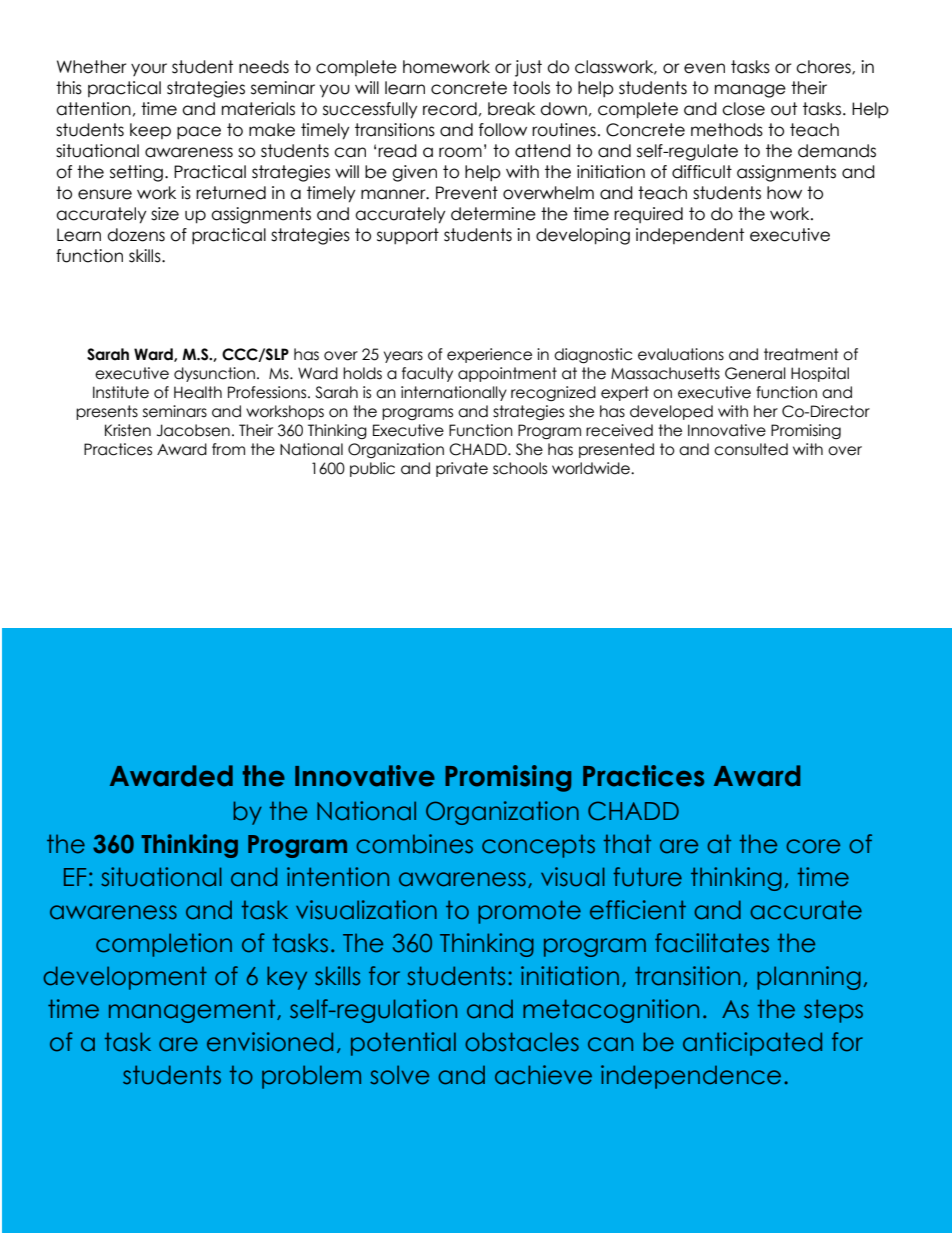  What do you see at coordinates (752, 1044) in the image?
I see `anticipated` at bounding box center [752, 1044].
